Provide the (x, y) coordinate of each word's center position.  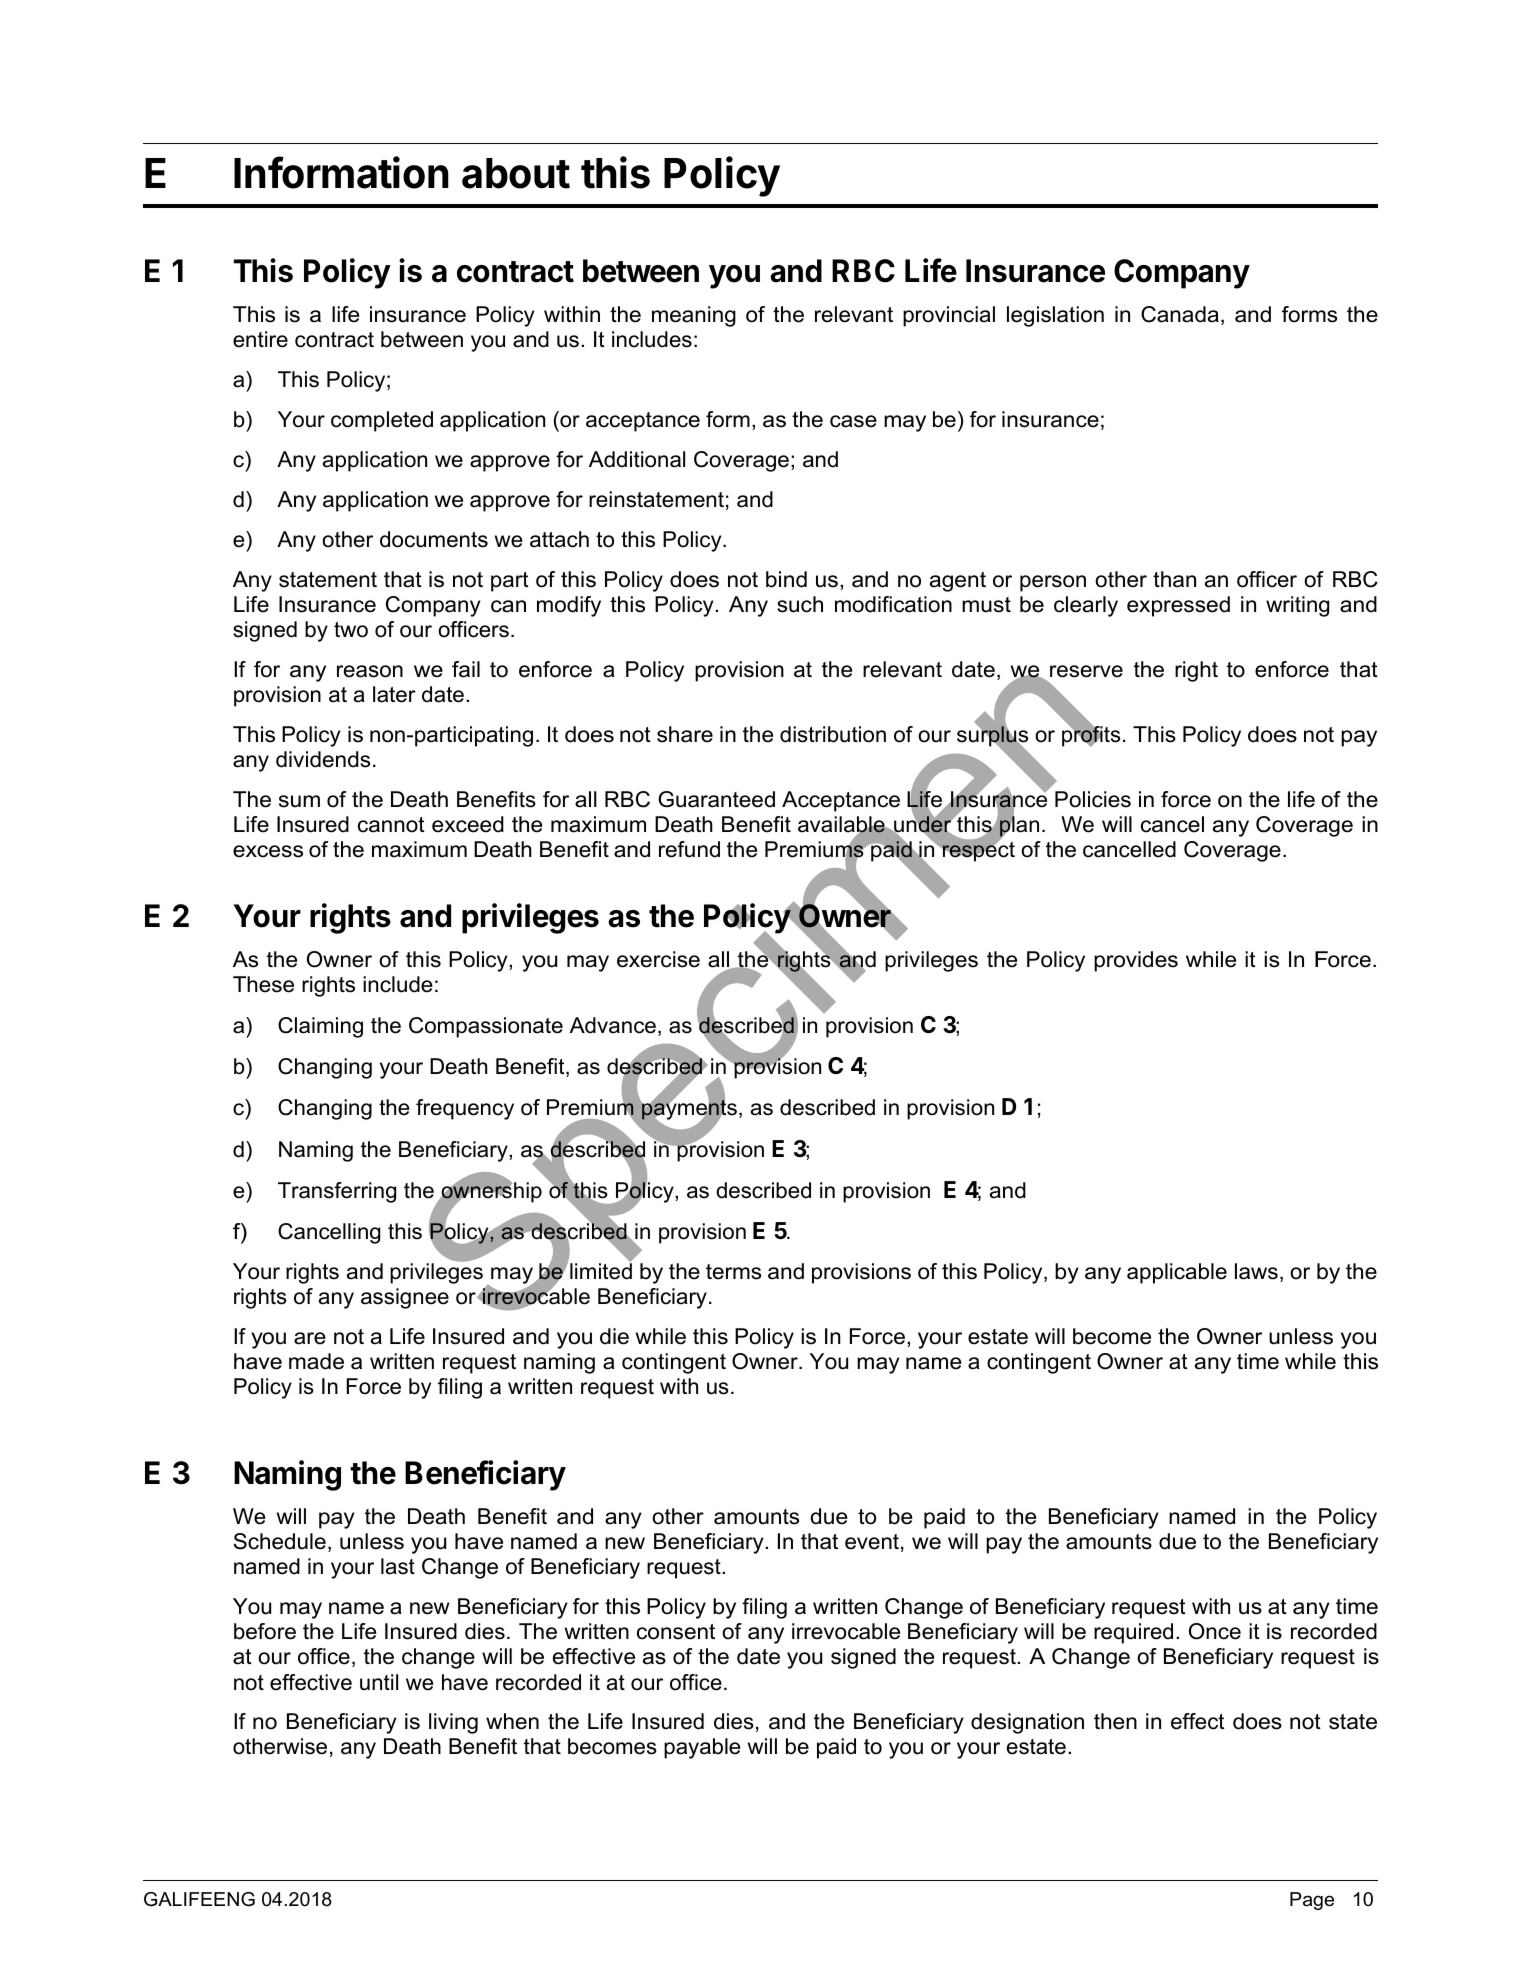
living (453, 1723)
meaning (694, 316)
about (516, 173)
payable (702, 1748)
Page (1312, 1901)
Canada (1180, 314)
